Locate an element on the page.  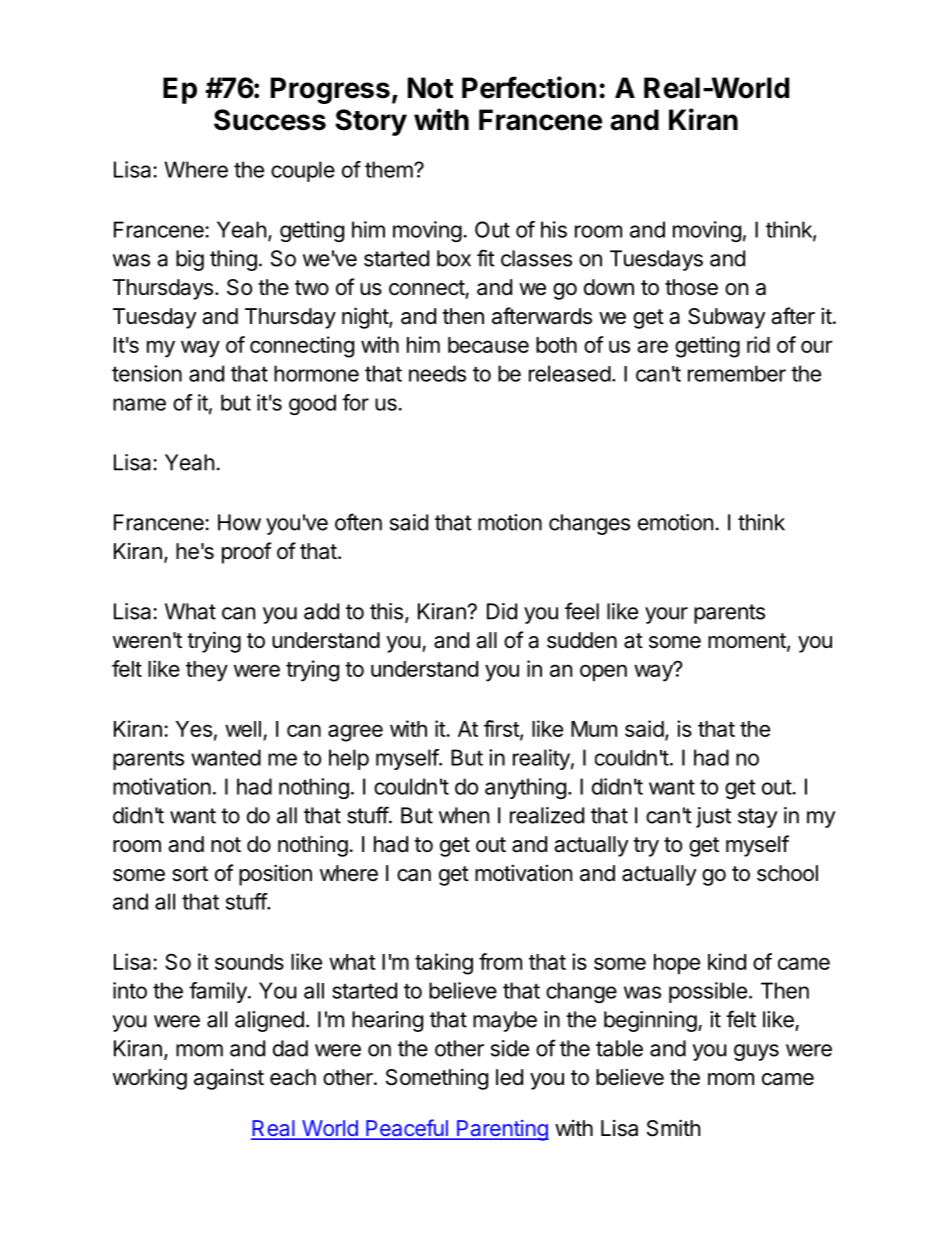
Success is located at coordinates (270, 120).
